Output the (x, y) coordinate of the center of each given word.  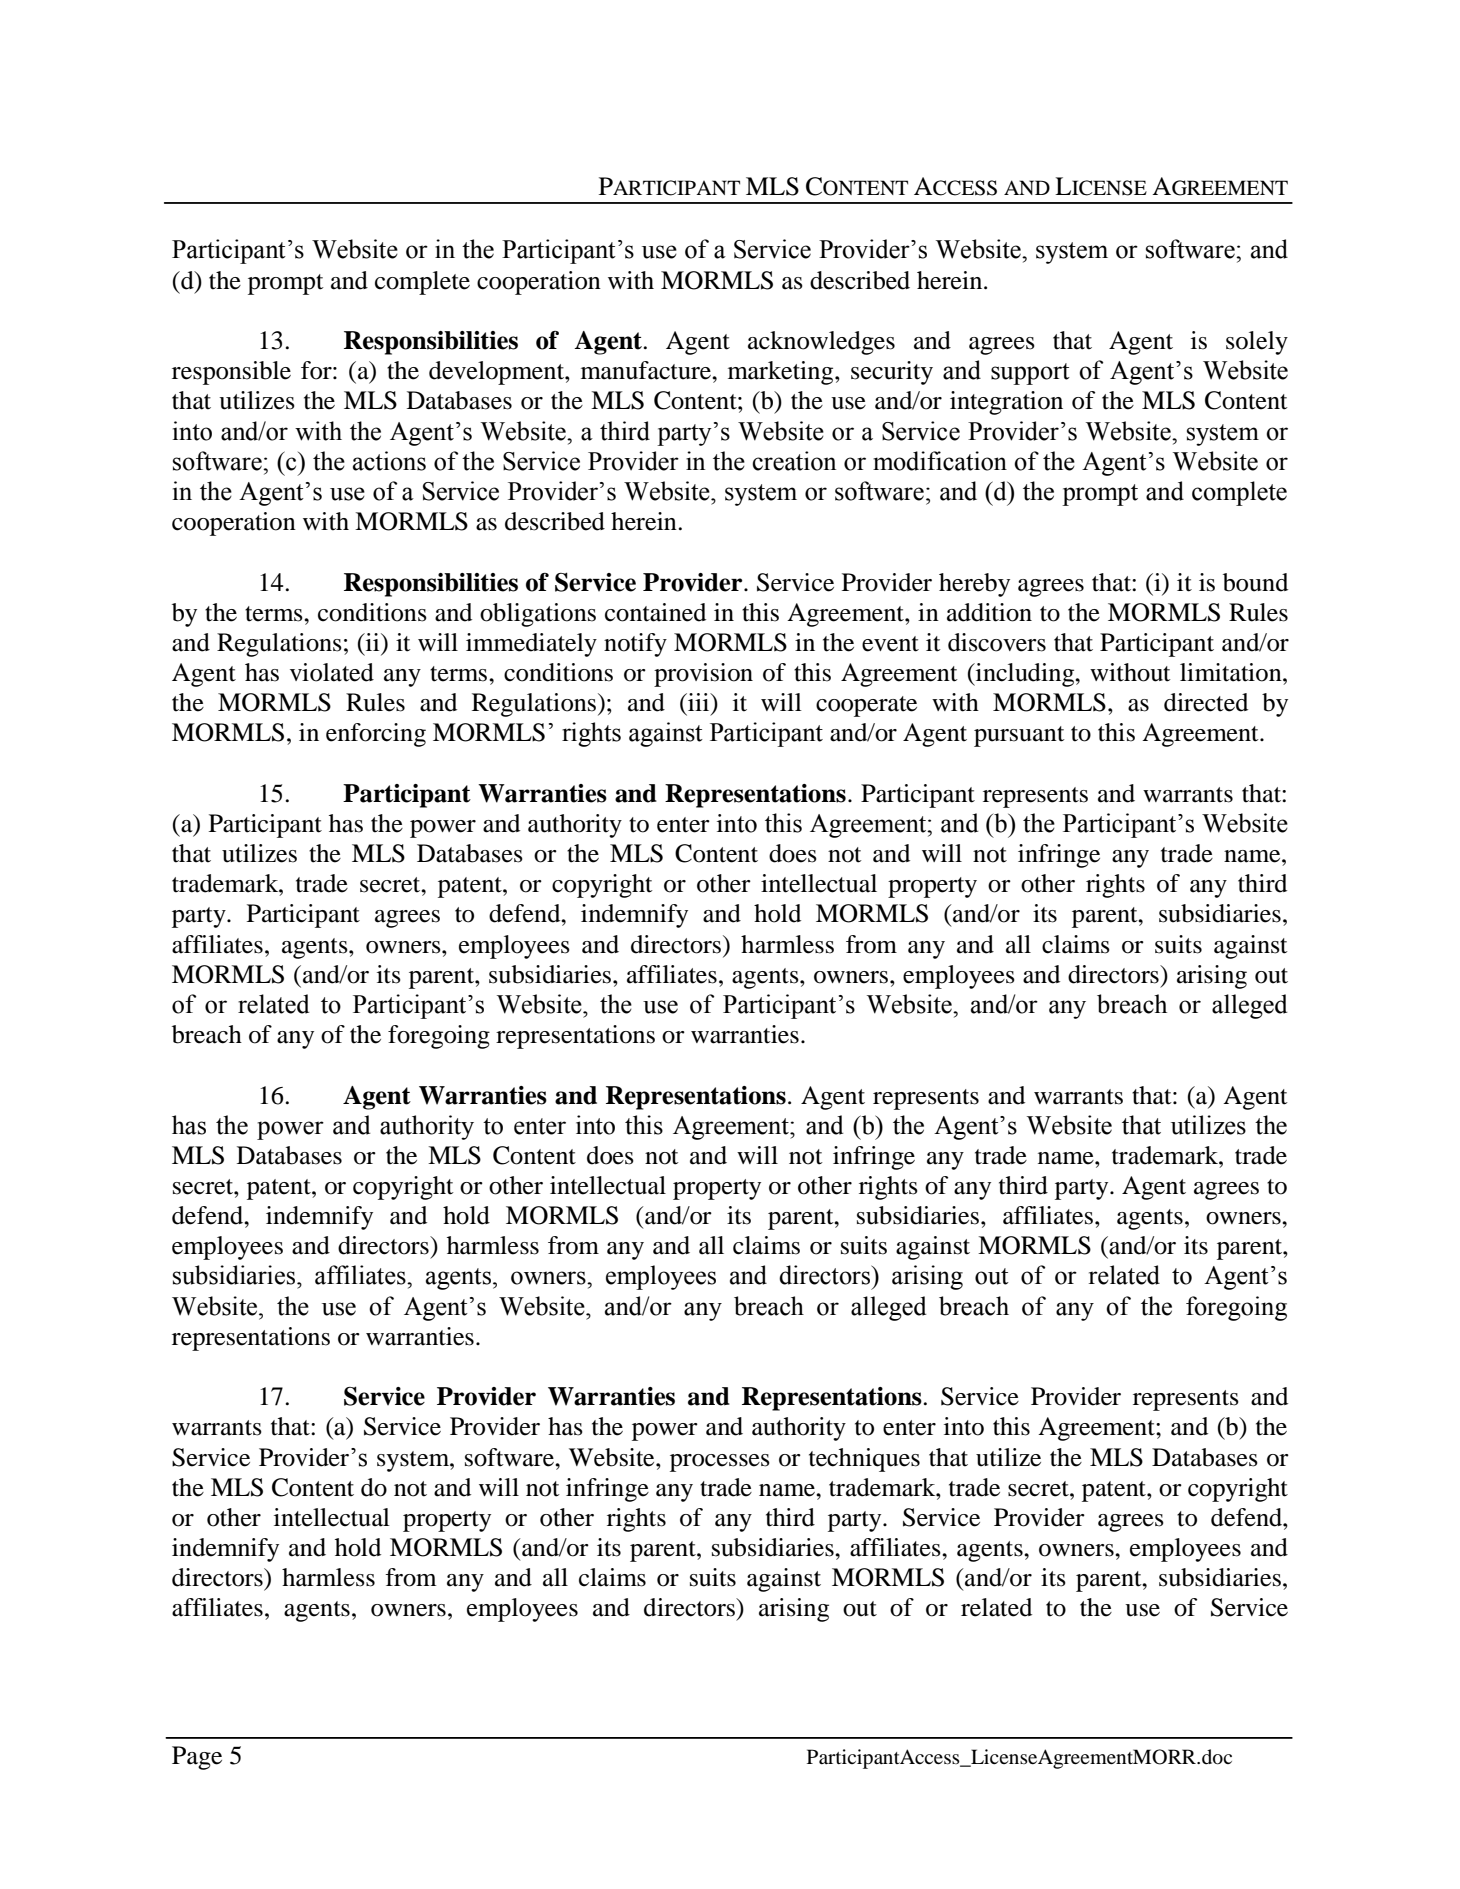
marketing (782, 373)
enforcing (376, 735)
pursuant (1019, 736)
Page (197, 1758)
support (1030, 374)
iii (698, 702)
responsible (231, 373)
